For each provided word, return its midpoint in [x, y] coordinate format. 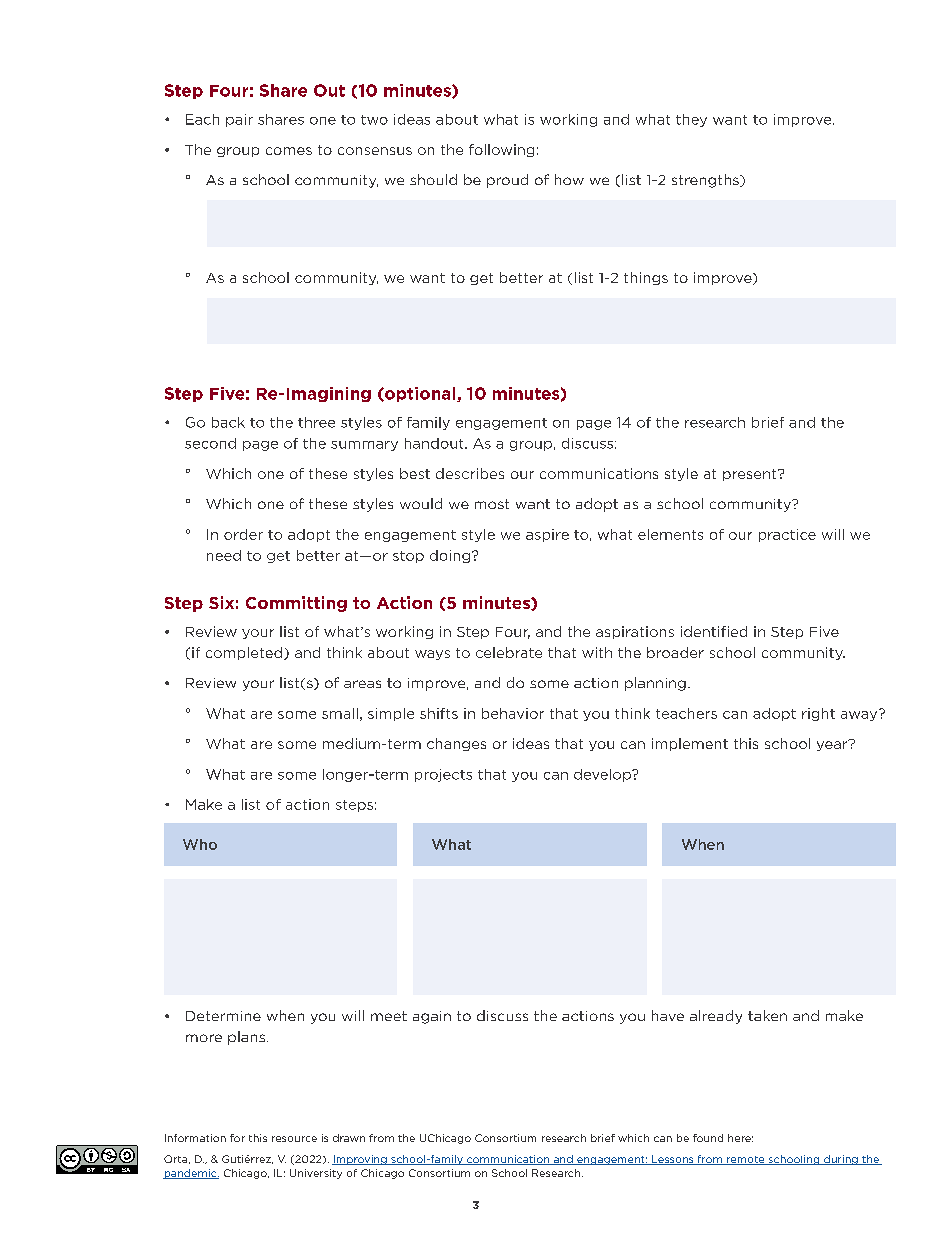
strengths [706, 181]
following [501, 150]
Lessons [673, 1160]
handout [435, 443]
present [751, 475]
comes [289, 151]
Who [200, 844]
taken [767, 1015]
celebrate [509, 652]
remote [746, 1160]
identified [714, 631]
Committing [296, 604]
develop [603, 775]
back [228, 422]
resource [294, 1139]
